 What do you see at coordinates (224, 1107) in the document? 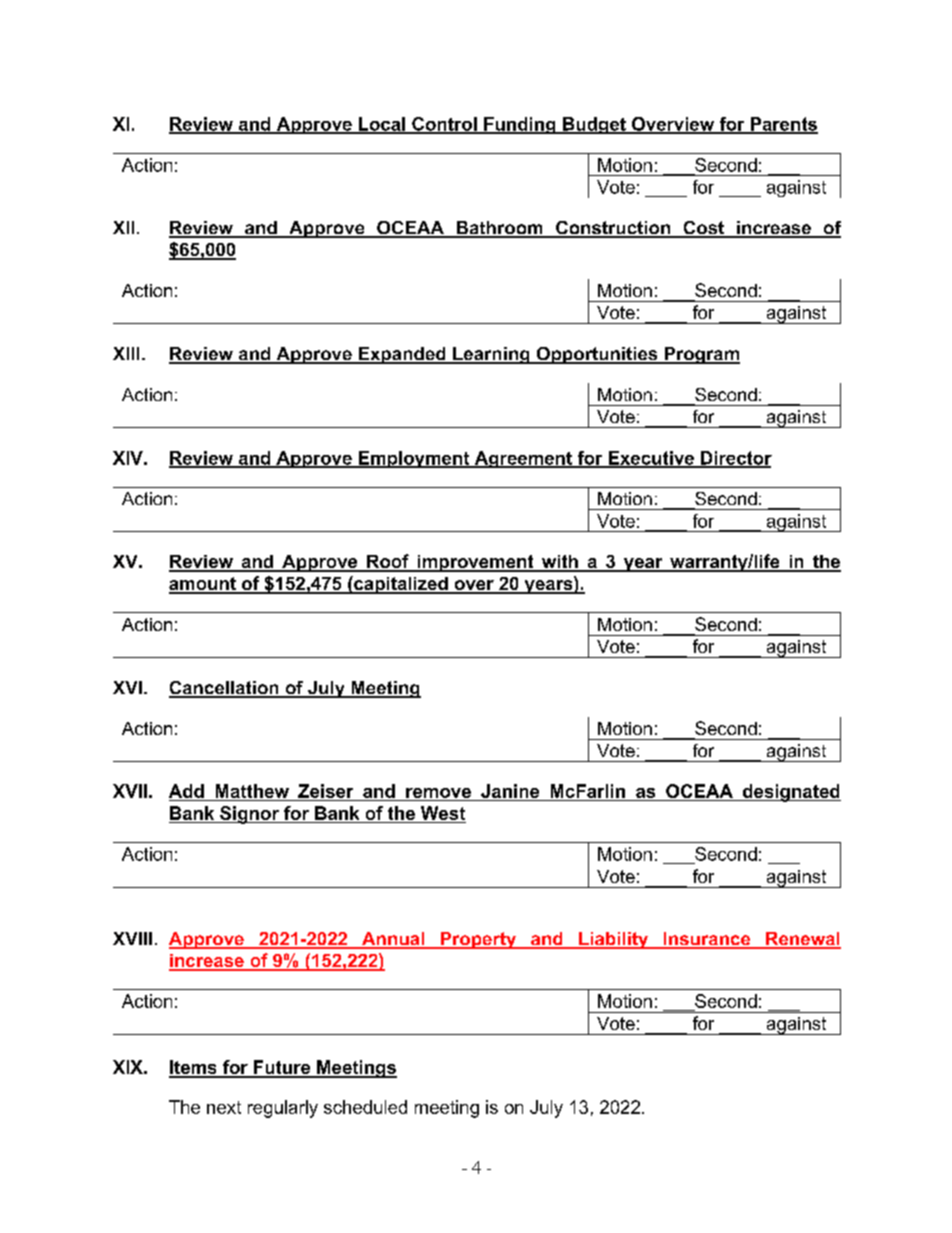
I see `next` at bounding box center [224, 1107].
